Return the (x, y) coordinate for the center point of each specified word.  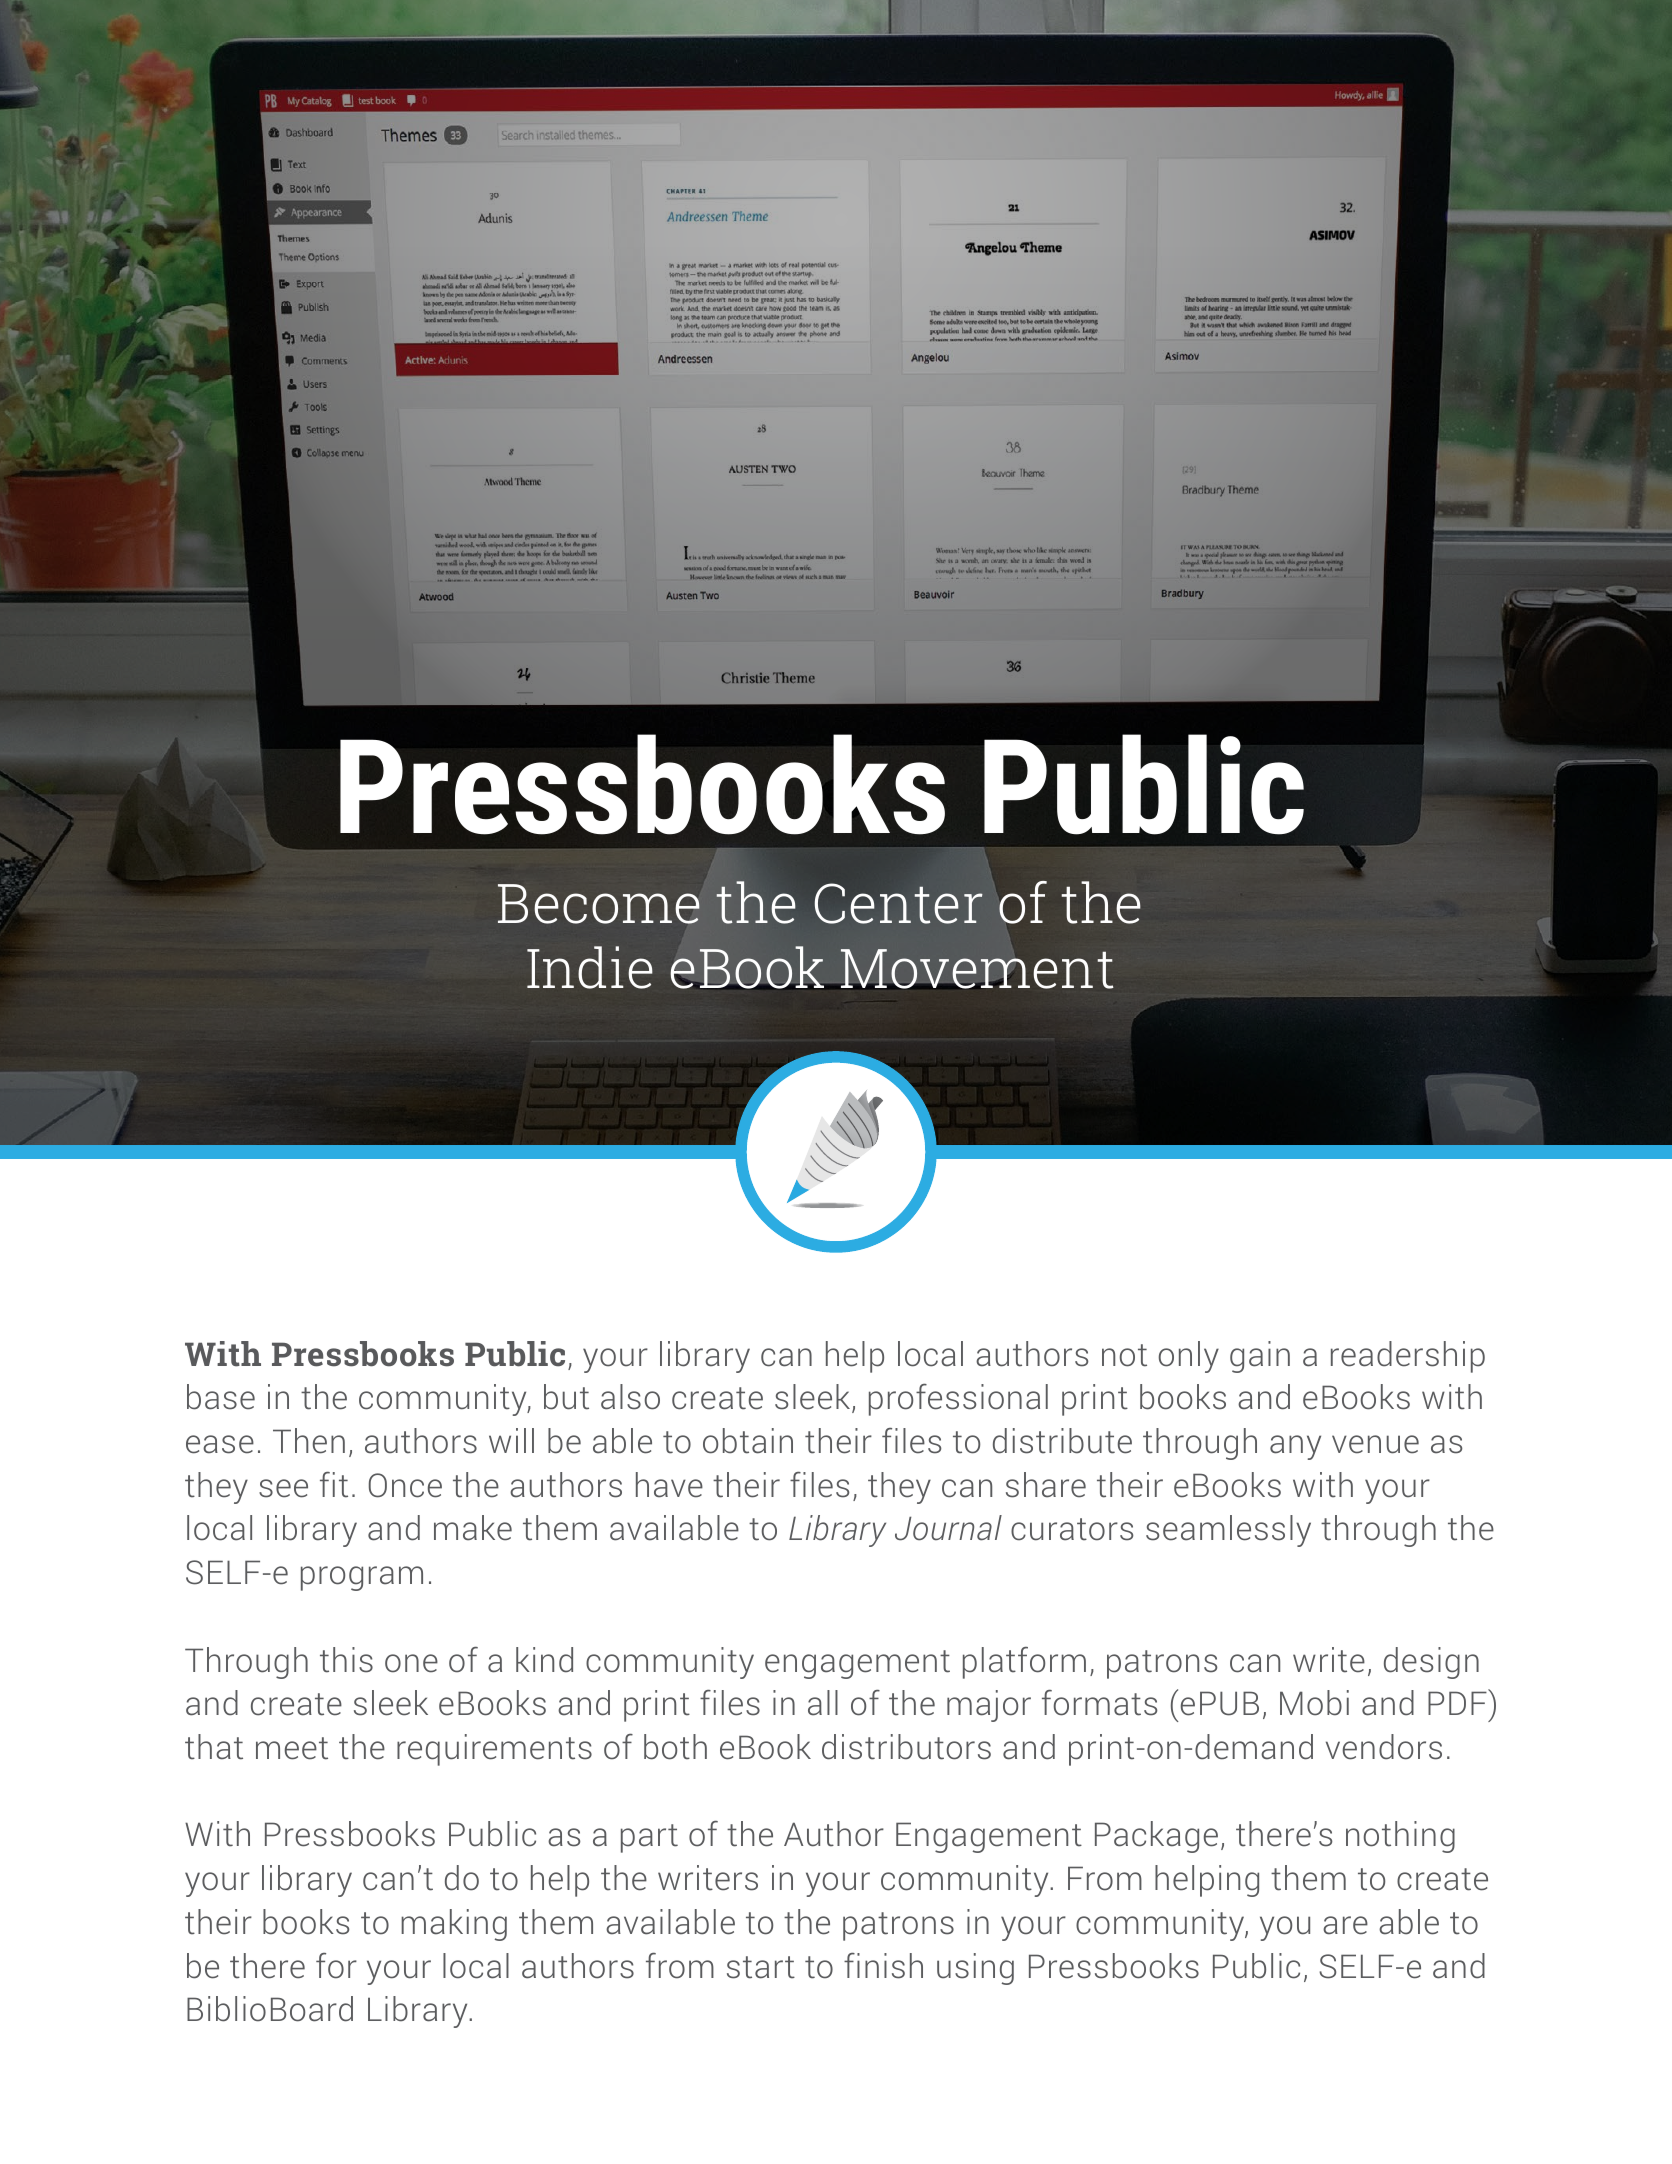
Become (599, 904)
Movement (976, 969)
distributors (906, 1747)
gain (1260, 1357)
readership (1408, 1357)
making (454, 1925)
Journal (948, 1528)
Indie (590, 967)
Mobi (1314, 1703)
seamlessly (1228, 1531)
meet (292, 1748)
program (362, 1578)
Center (899, 903)
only (1189, 1357)
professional (958, 1400)
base (221, 1397)
